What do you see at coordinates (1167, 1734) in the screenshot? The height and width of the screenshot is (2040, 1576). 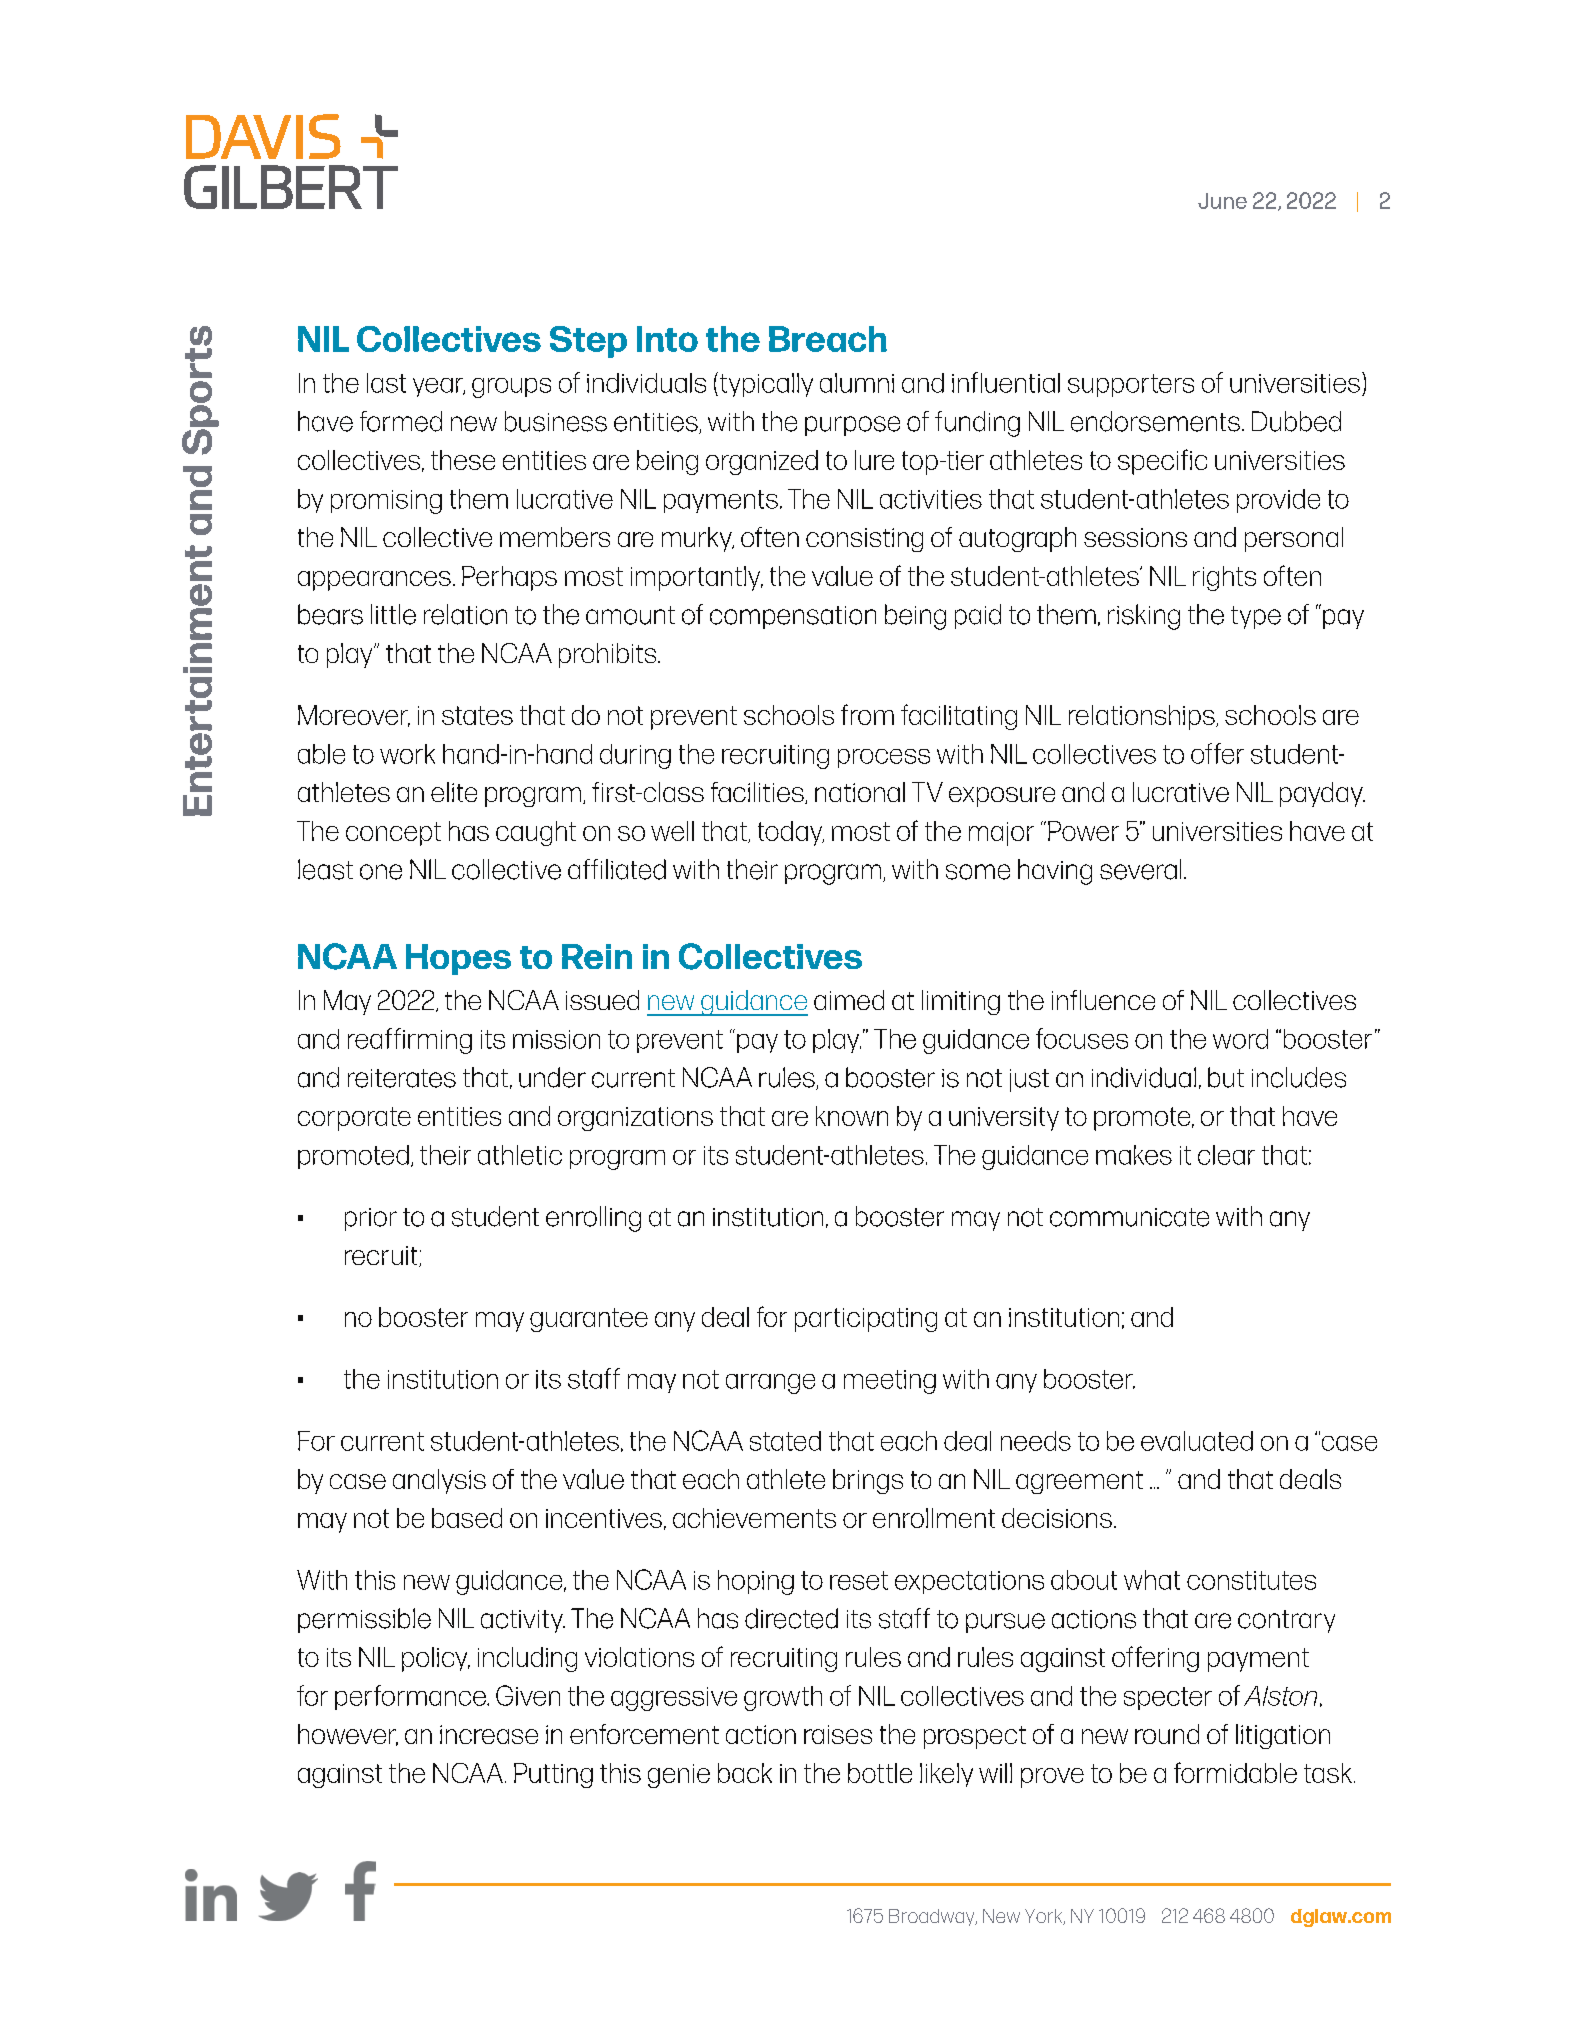 I see `round` at bounding box center [1167, 1734].
